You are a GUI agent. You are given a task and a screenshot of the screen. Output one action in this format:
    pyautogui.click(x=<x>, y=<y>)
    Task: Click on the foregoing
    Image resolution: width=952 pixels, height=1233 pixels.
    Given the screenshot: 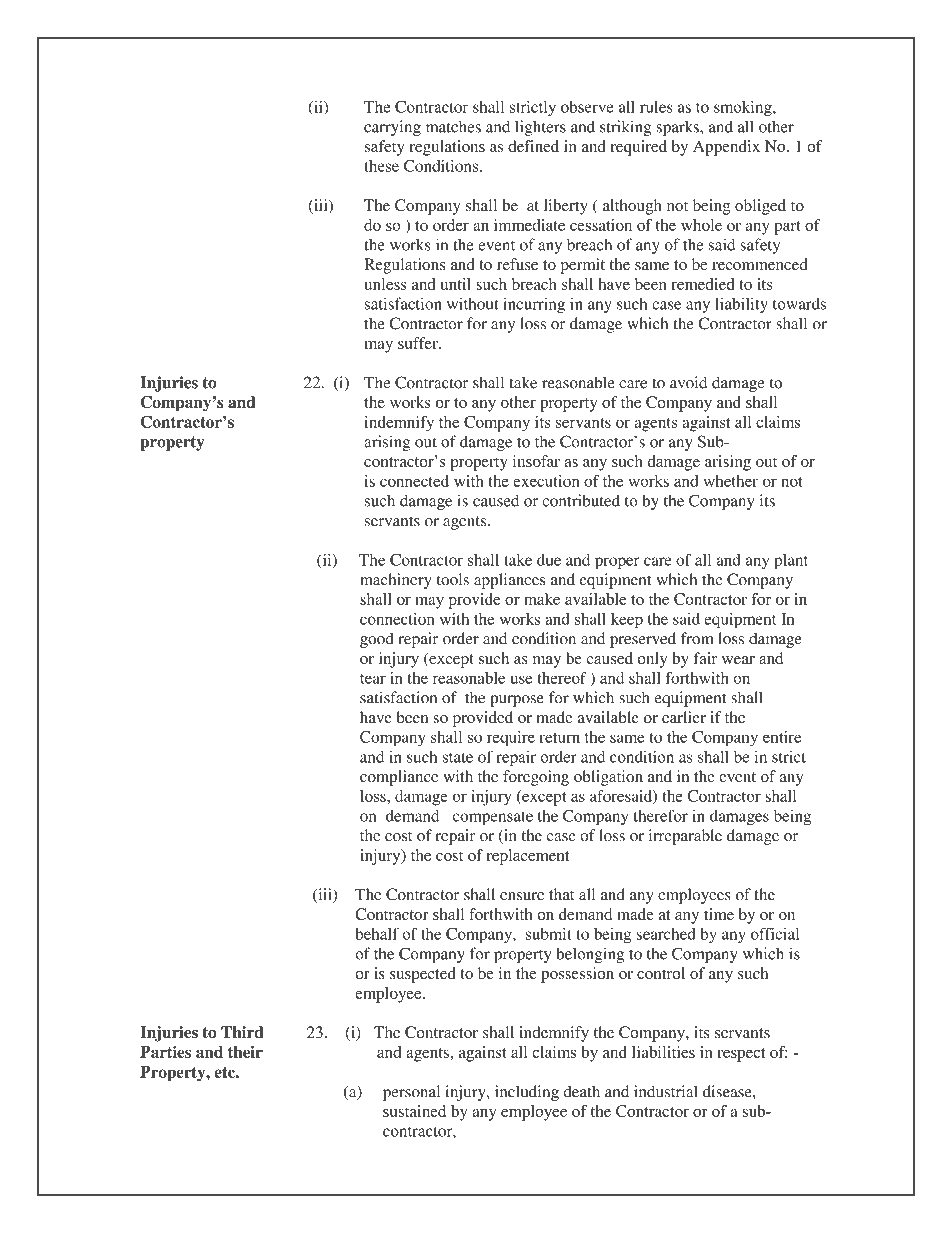 What is the action you would take?
    pyautogui.click(x=536, y=778)
